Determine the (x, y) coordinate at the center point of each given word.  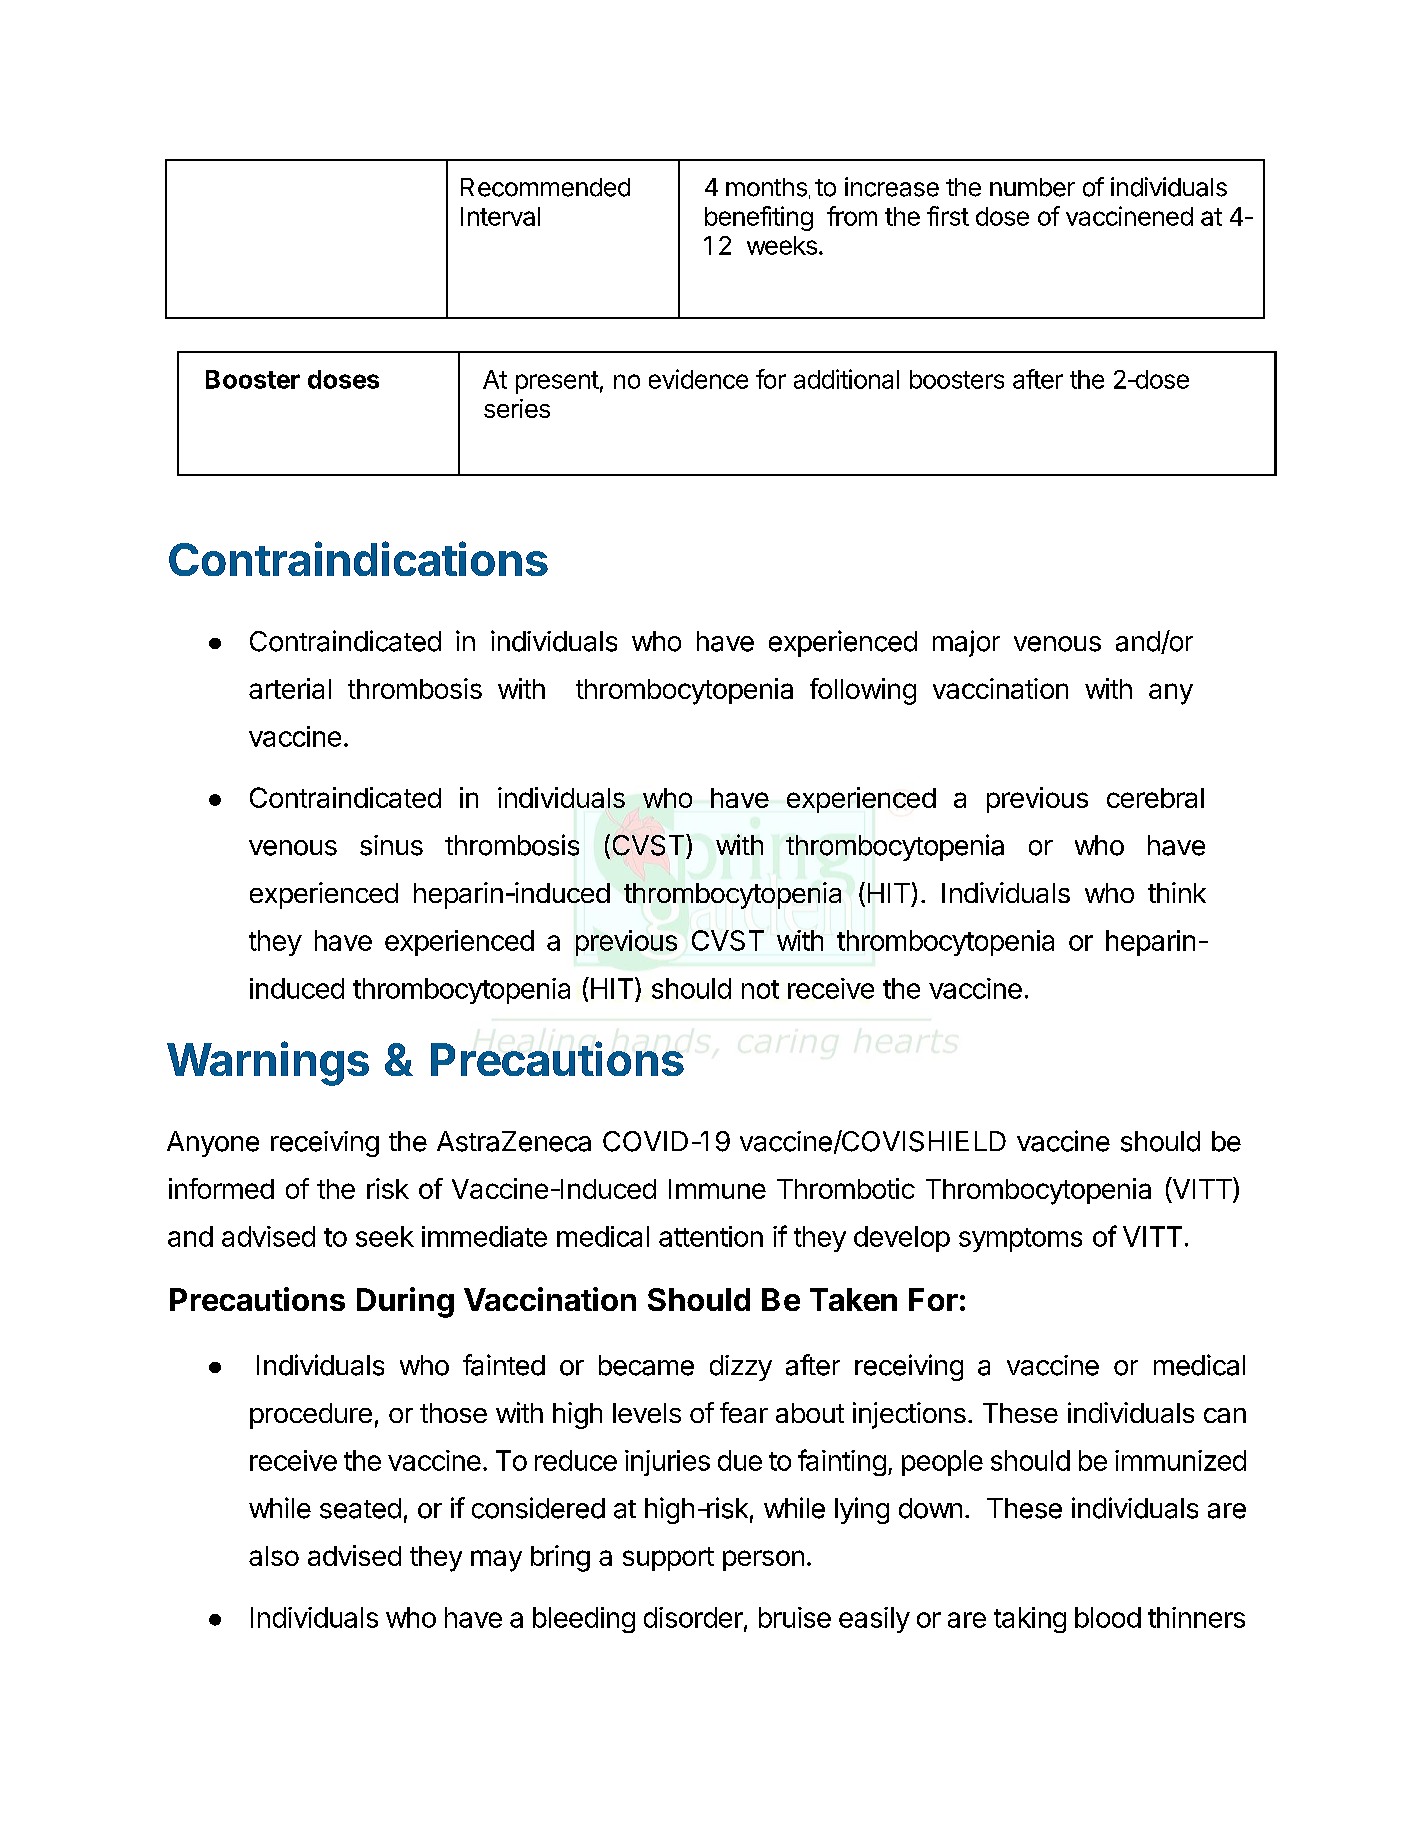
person (763, 1560)
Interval (500, 216)
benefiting (759, 218)
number (1032, 187)
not (760, 989)
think (1177, 892)
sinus (391, 845)
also (274, 1556)
